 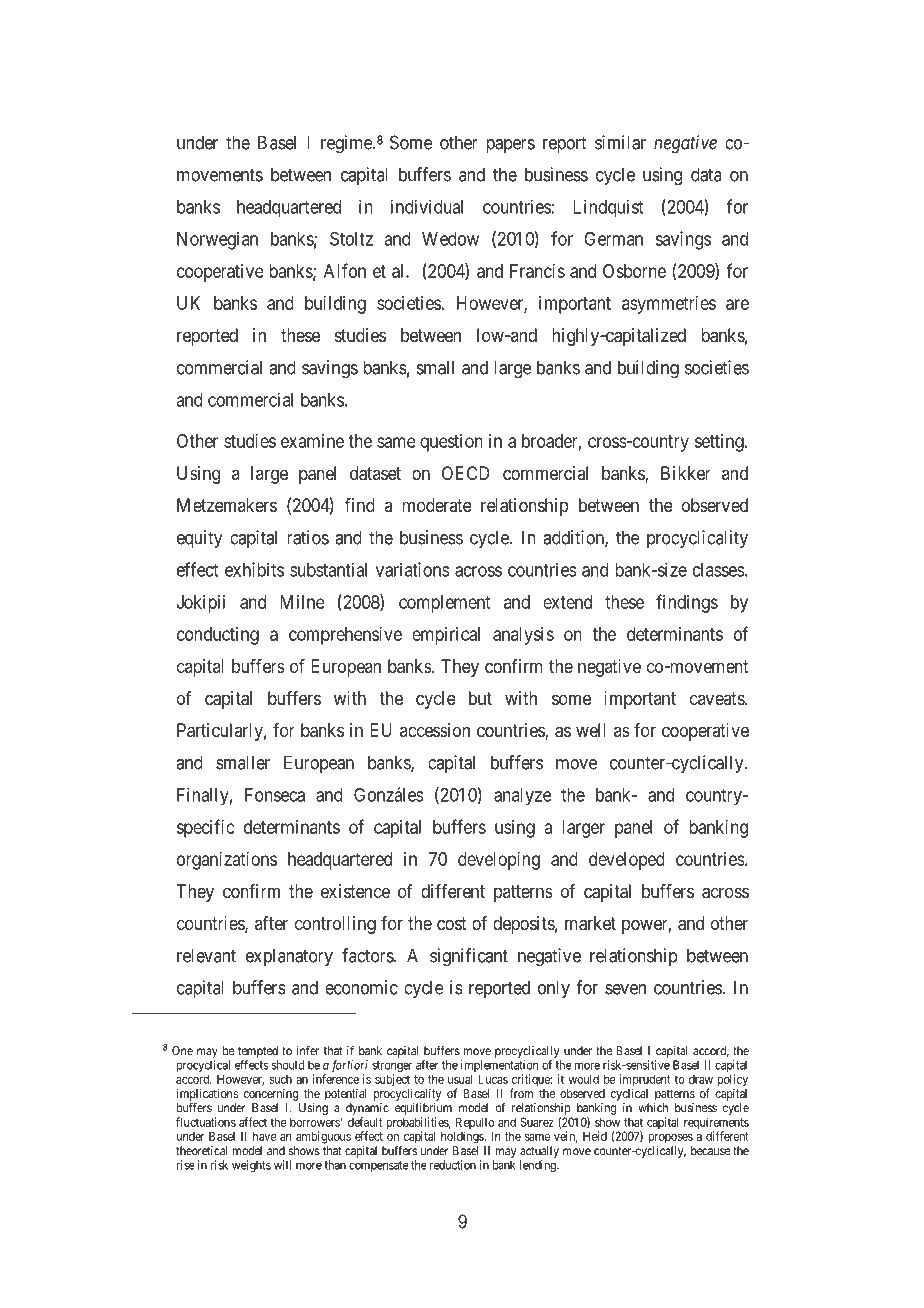 I want to click on Norwegian, so click(x=217, y=240).
